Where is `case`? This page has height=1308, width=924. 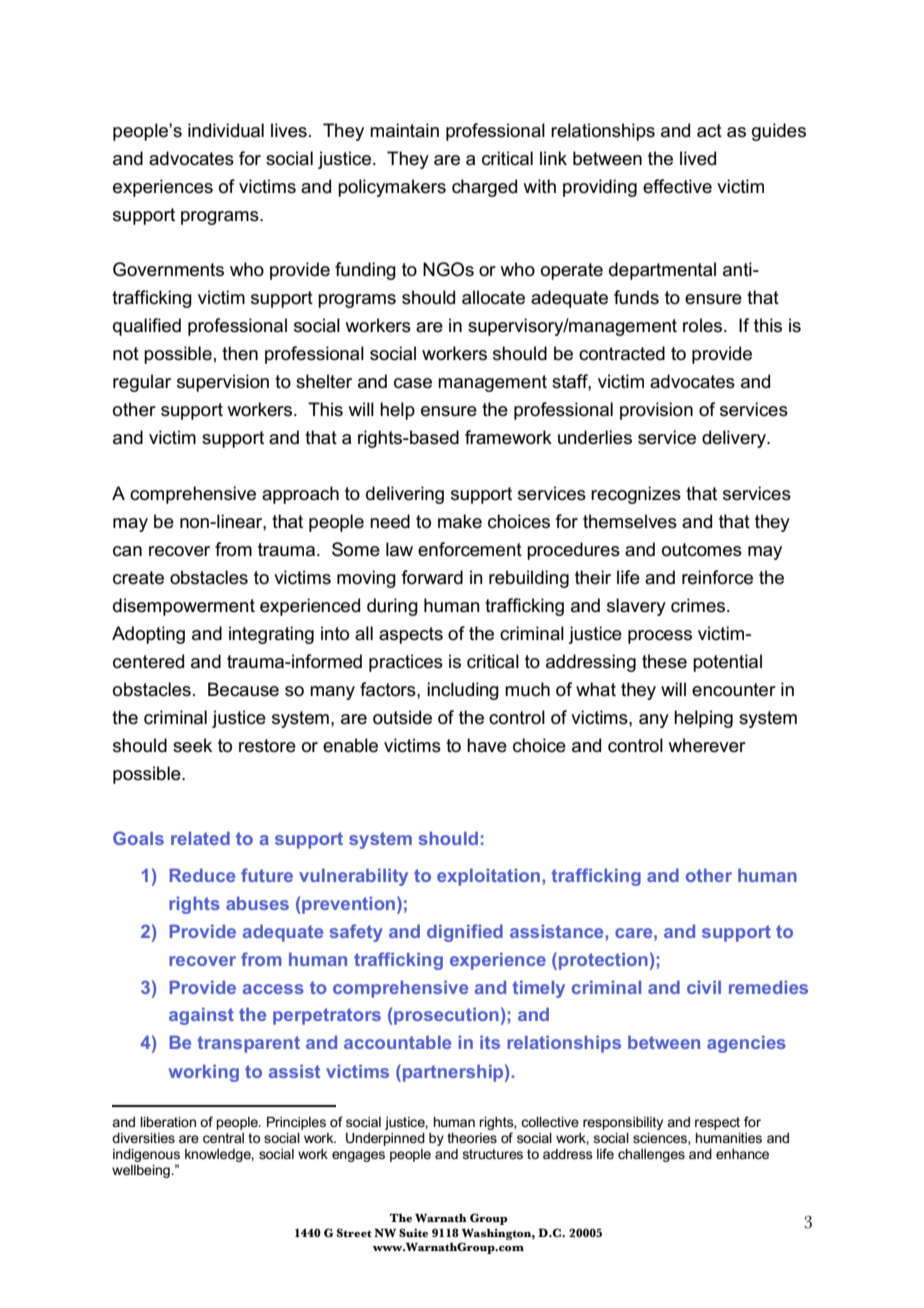
case is located at coordinates (413, 383).
